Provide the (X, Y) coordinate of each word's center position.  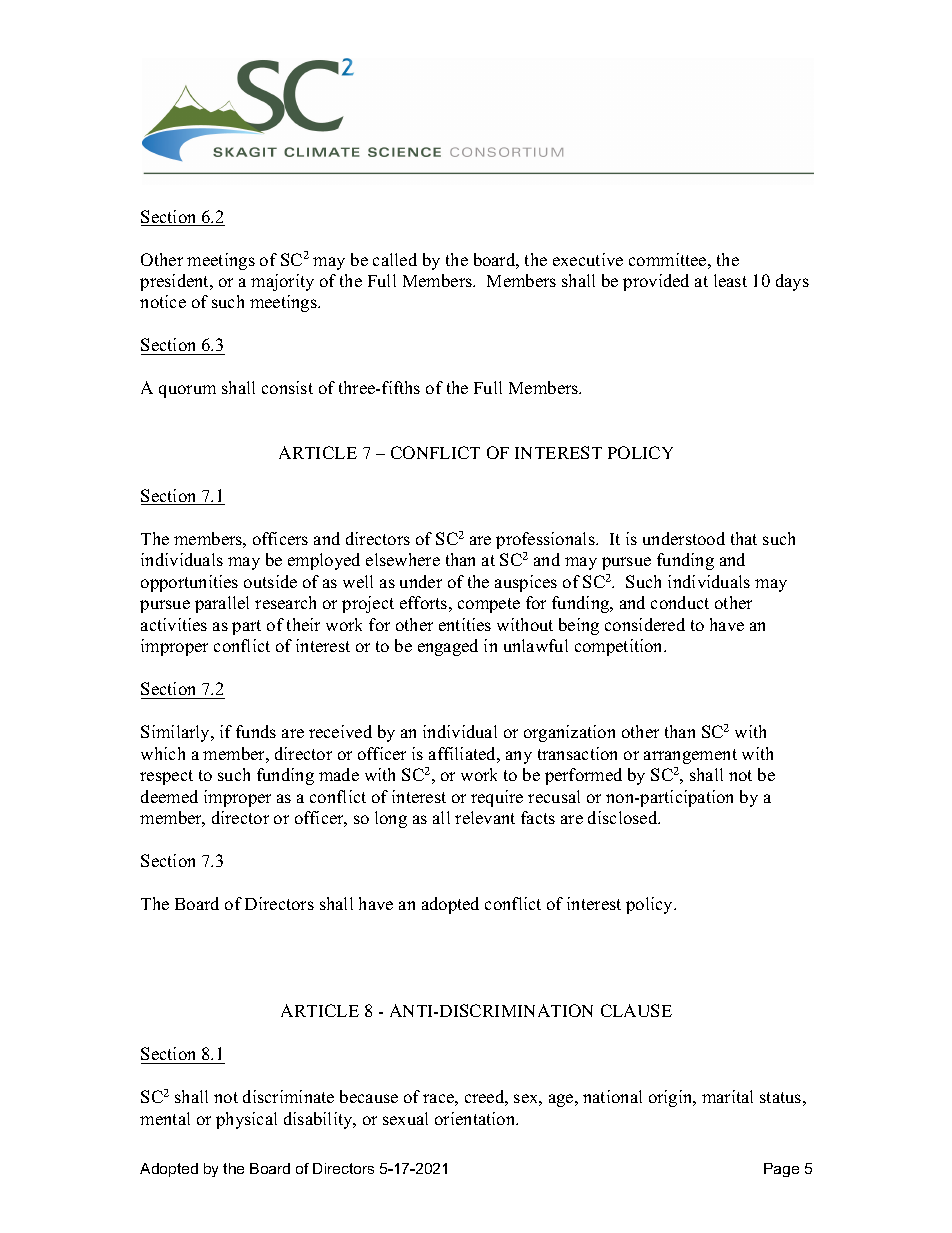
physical (246, 1120)
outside (270, 581)
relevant (485, 817)
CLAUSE (636, 1010)
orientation (476, 1118)
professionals (546, 540)
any (519, 757)
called (395, 259)
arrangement (690, 756)
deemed (169, 796)
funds (256, 731)
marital (727, 1096)
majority (282, 282)
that (744, 538)
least (730, 280)
